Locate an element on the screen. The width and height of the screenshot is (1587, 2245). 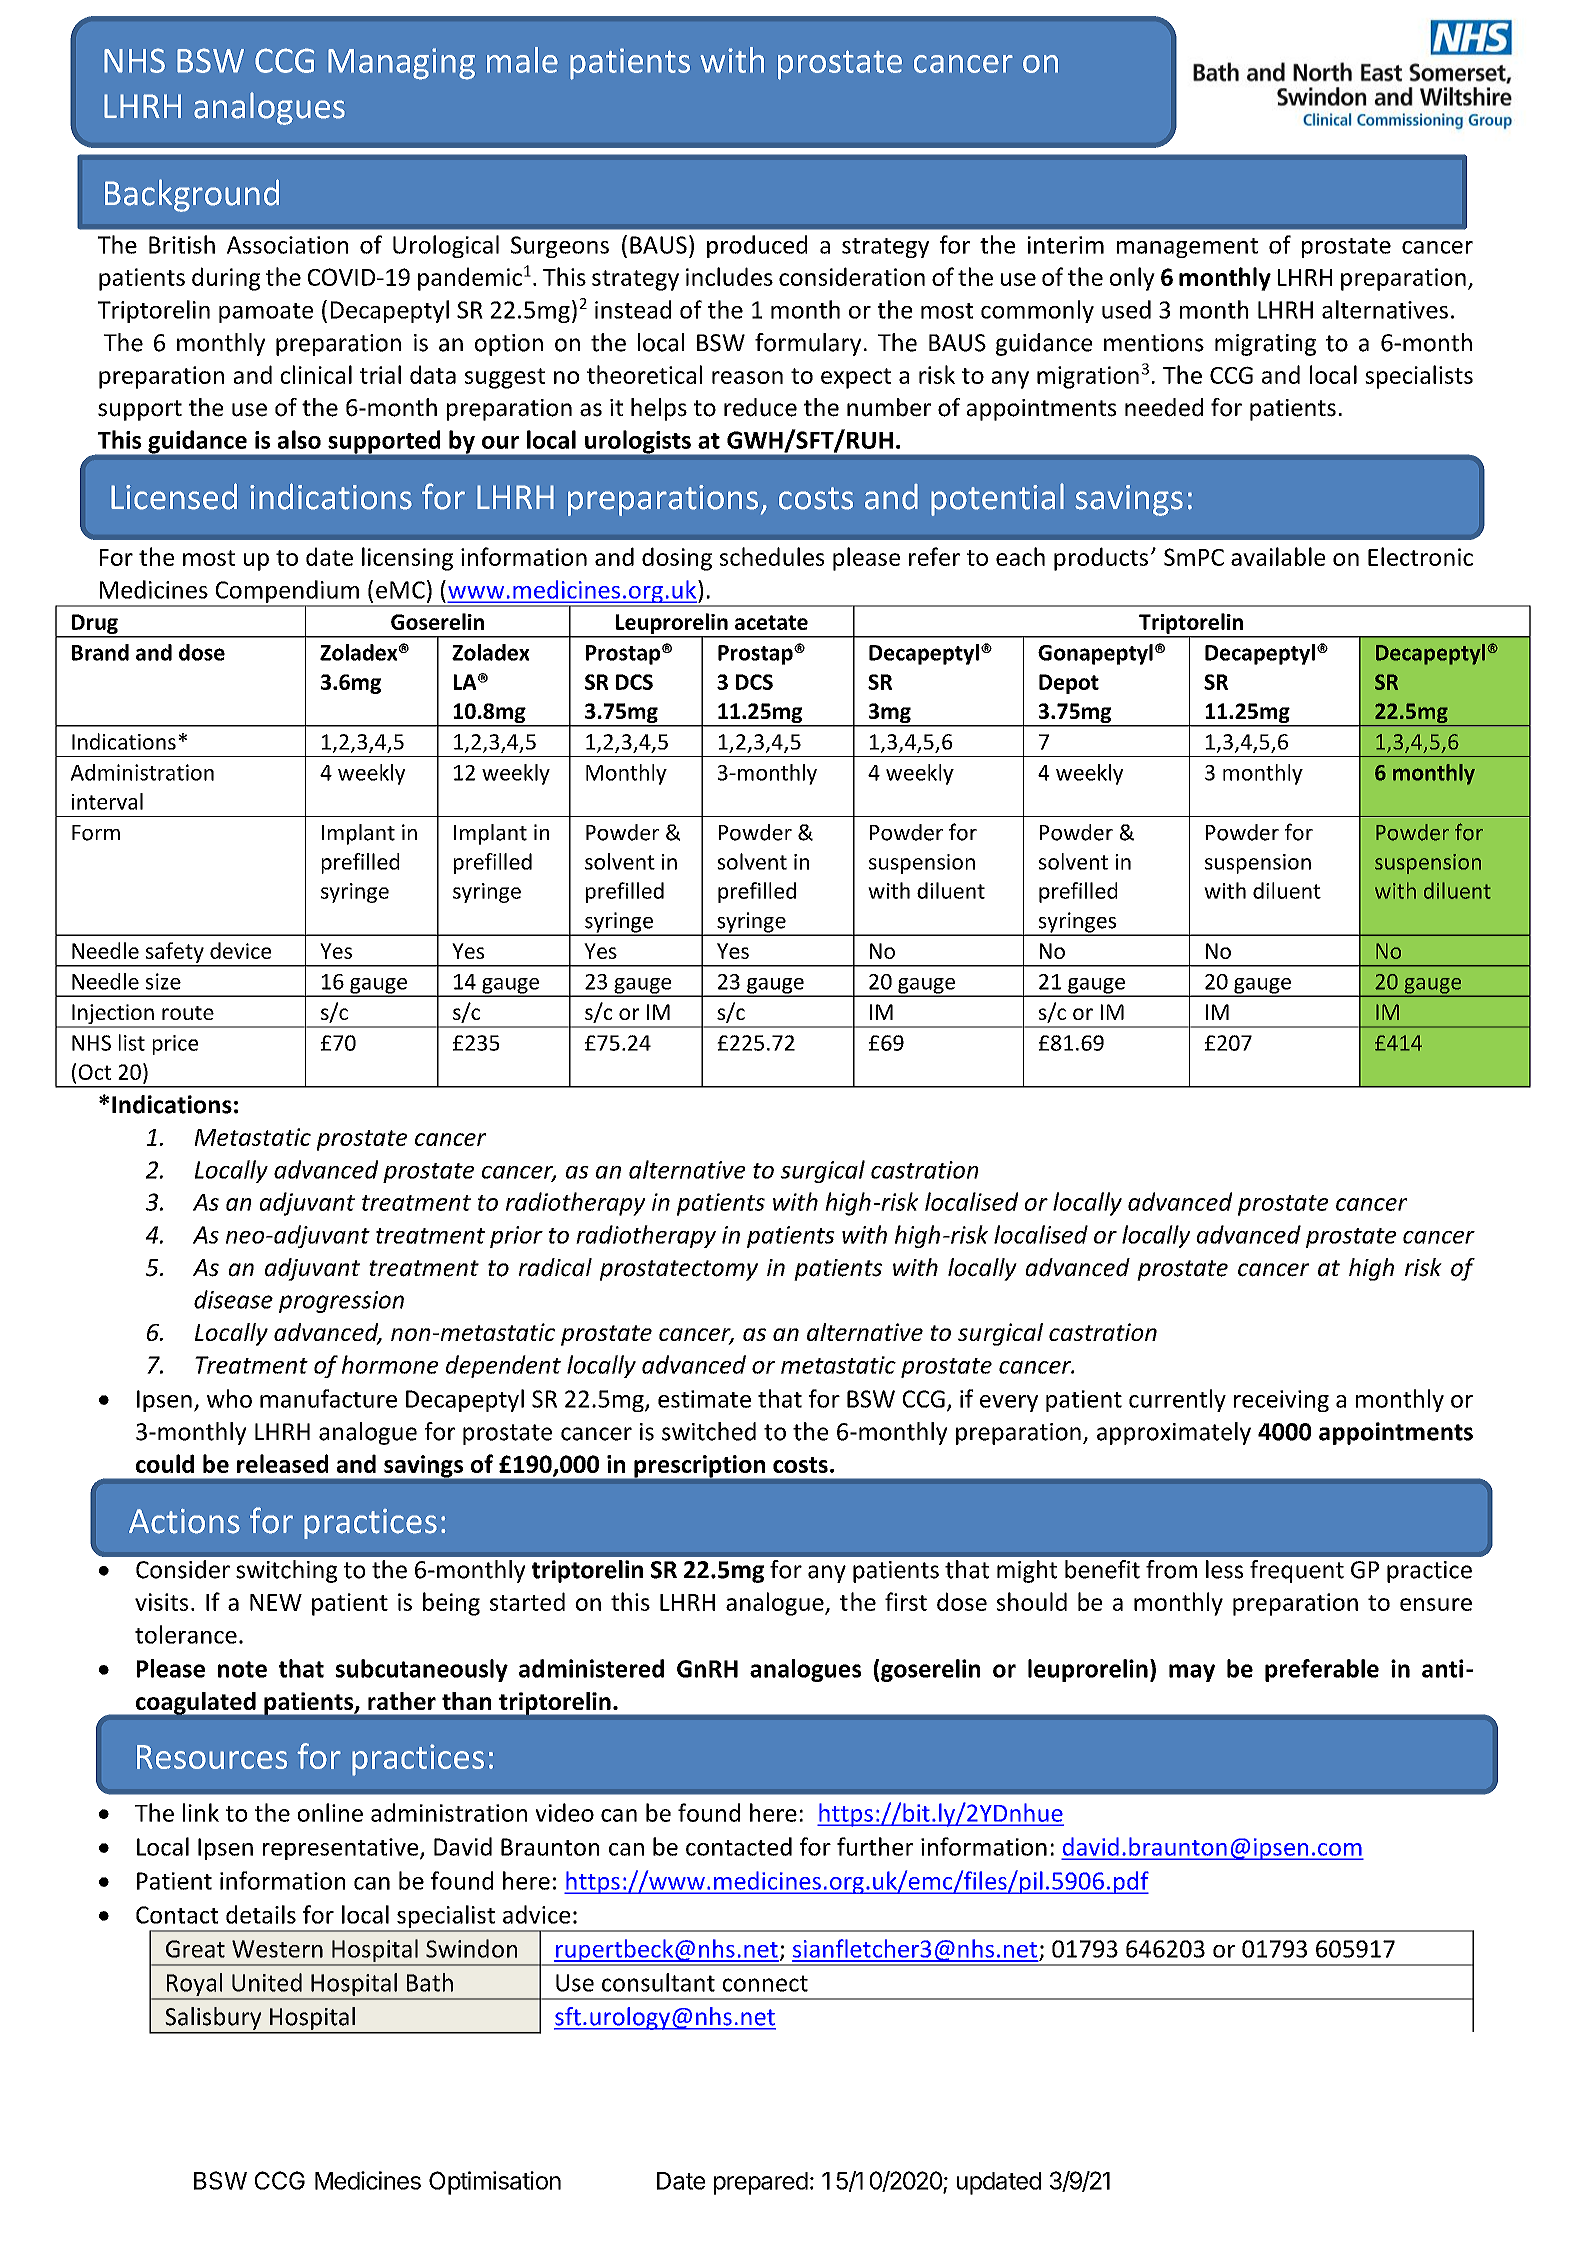
interval is located at coordinates (107, 801).
